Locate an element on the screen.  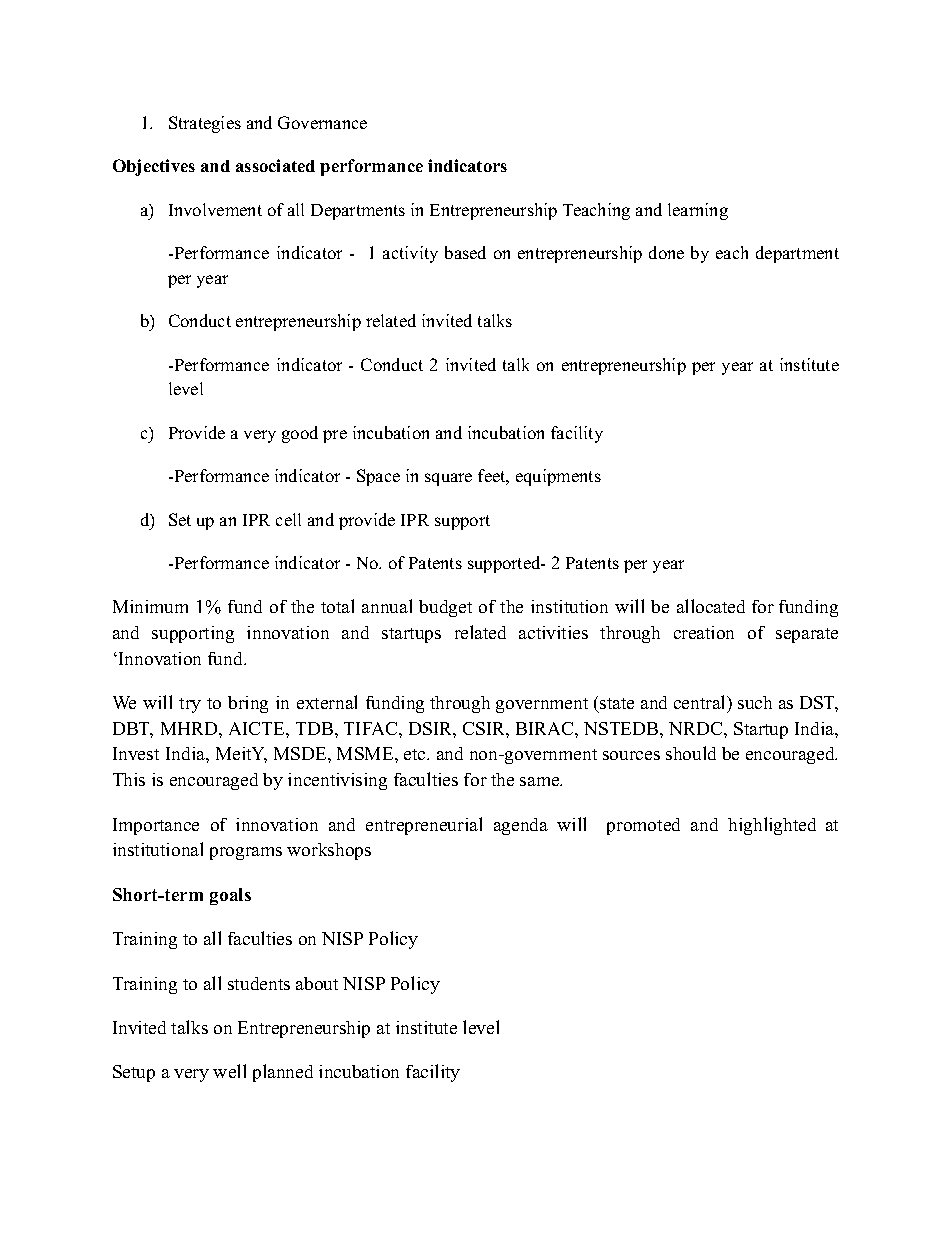
allocated is located at coordinates (711, 606).
